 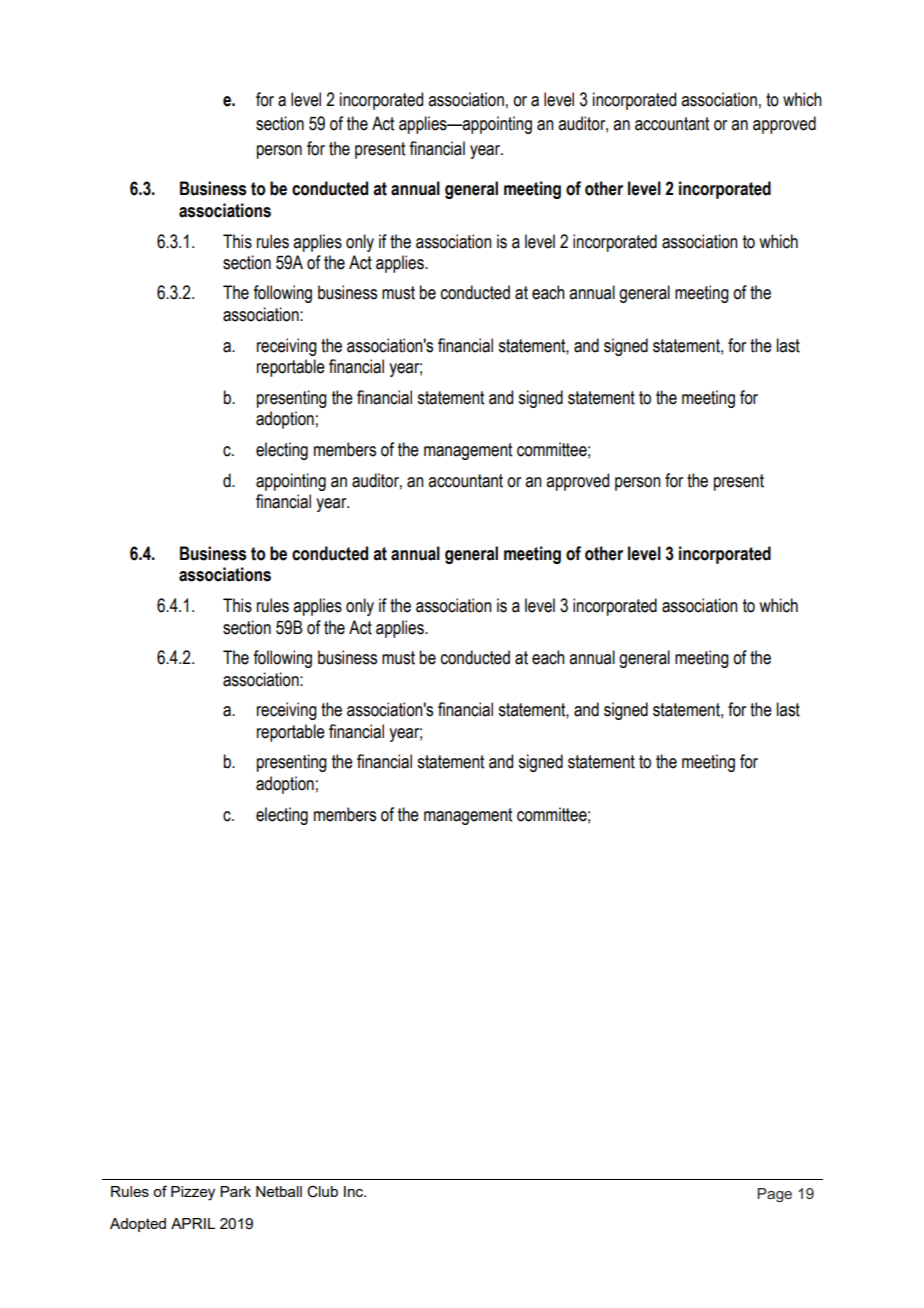 What do you see at coordinates (138, 1225) in the screenshot?
I see `Adopted` at bounding box center [138, 1225].
